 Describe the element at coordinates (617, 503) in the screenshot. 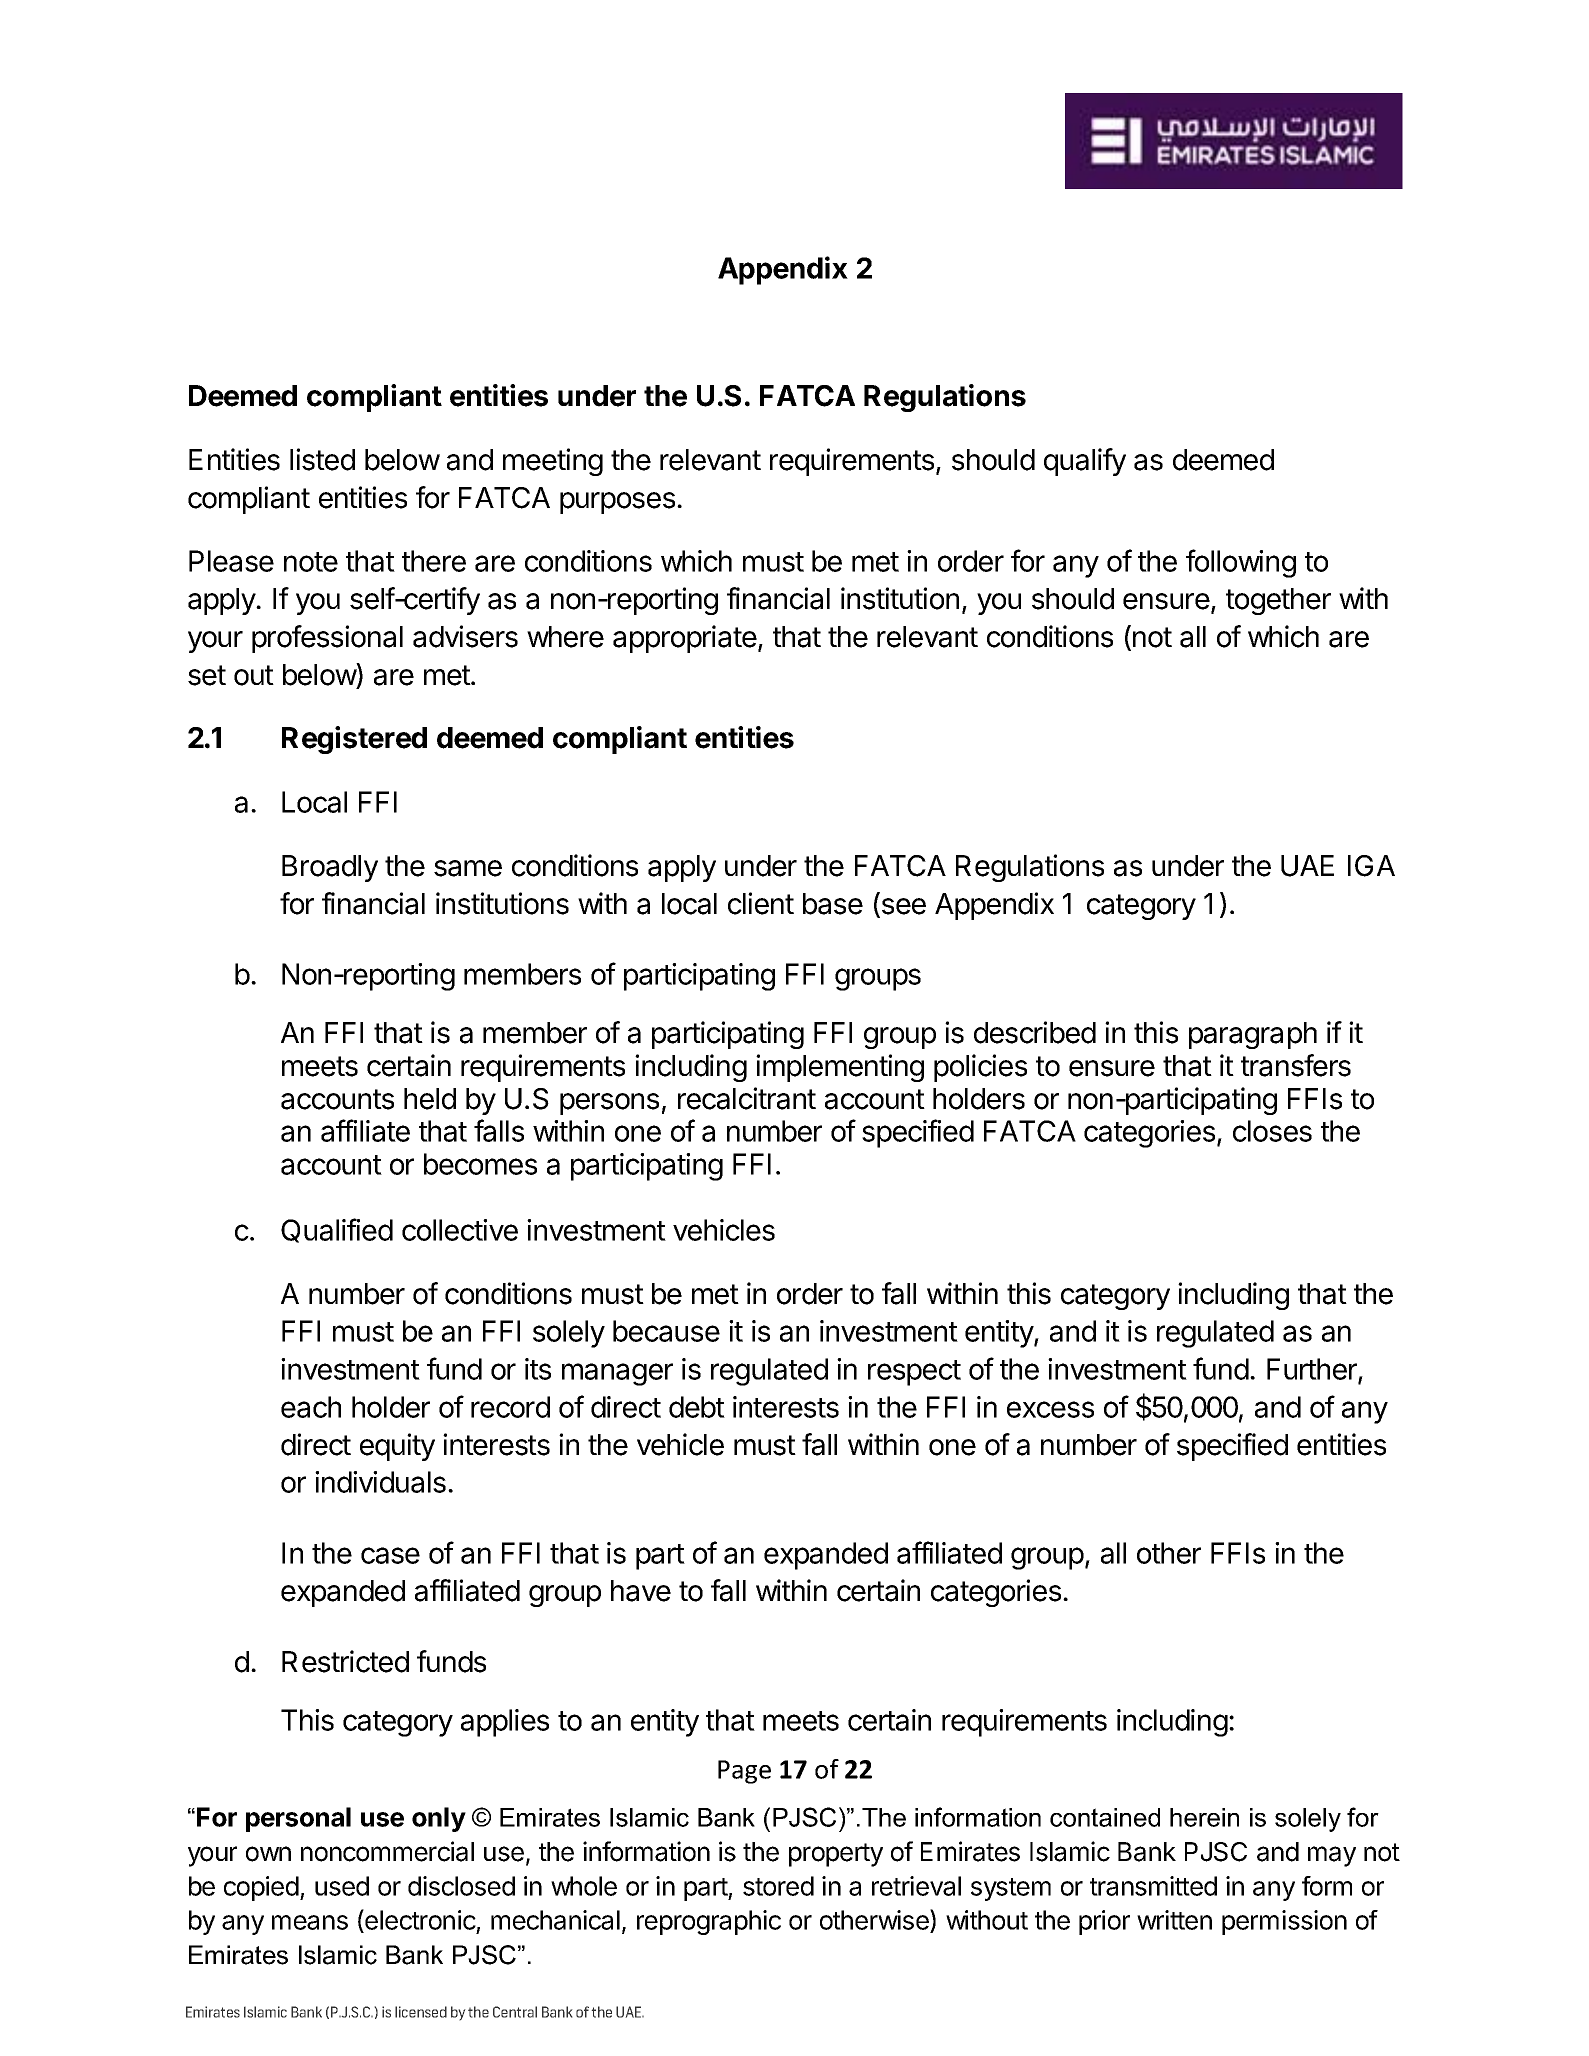

I see `purposes` at that location.
